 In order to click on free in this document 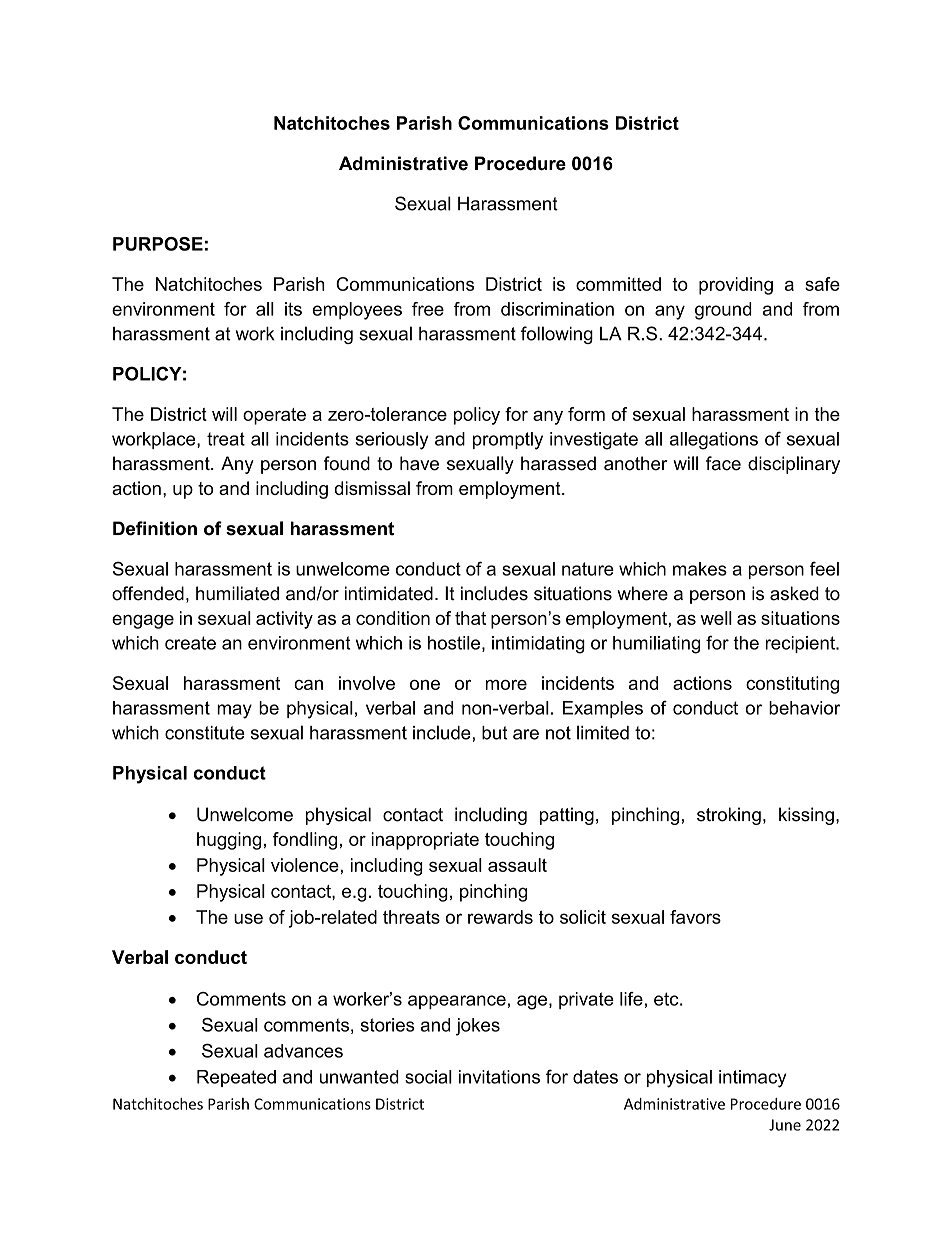, I will do `click(428, 309)`.
